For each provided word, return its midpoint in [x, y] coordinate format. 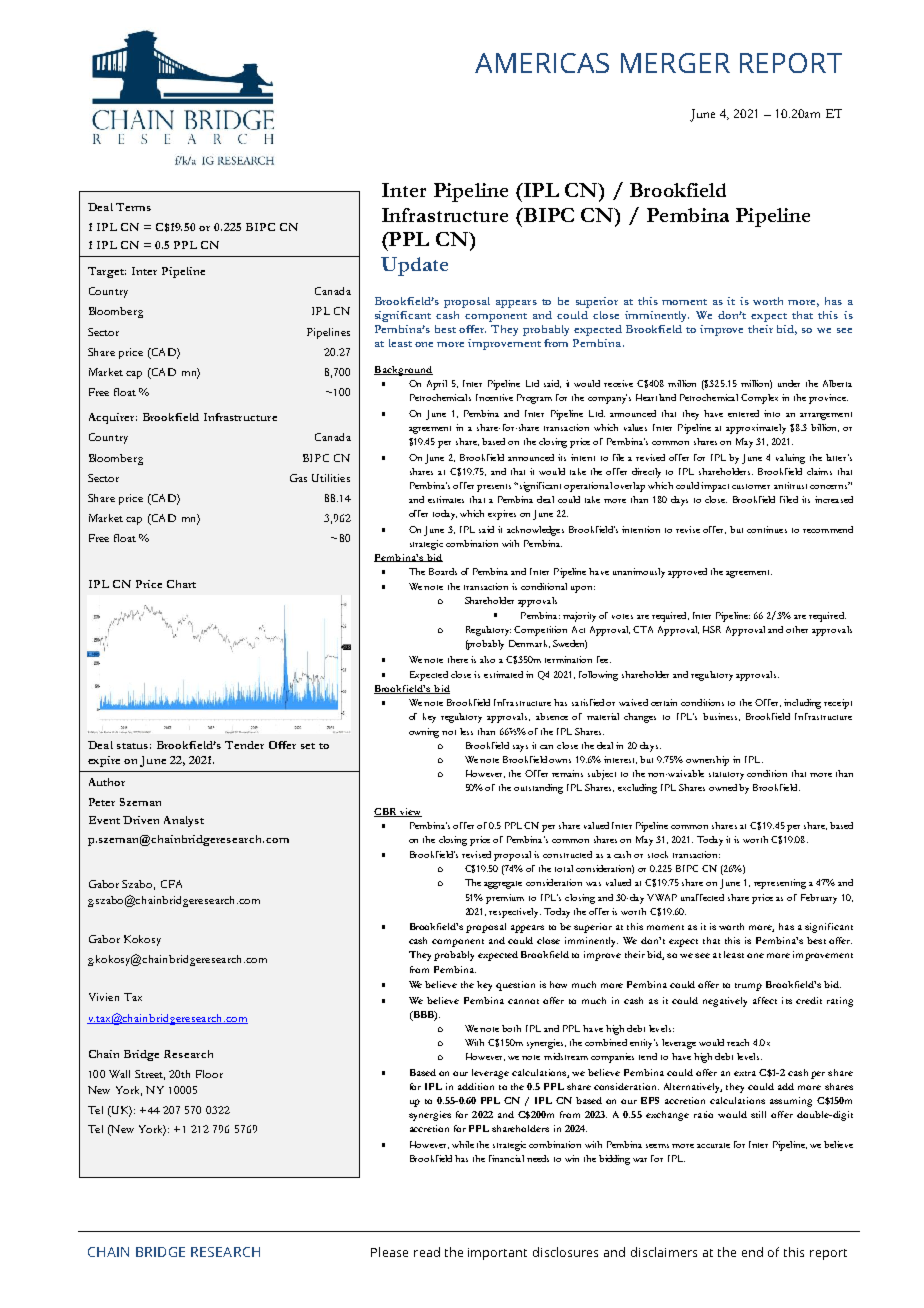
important [497, 1254]
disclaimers [664, 1252]
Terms [133, 207]
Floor [209, 1074]
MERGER [675, 63]
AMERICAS [542, 63]
